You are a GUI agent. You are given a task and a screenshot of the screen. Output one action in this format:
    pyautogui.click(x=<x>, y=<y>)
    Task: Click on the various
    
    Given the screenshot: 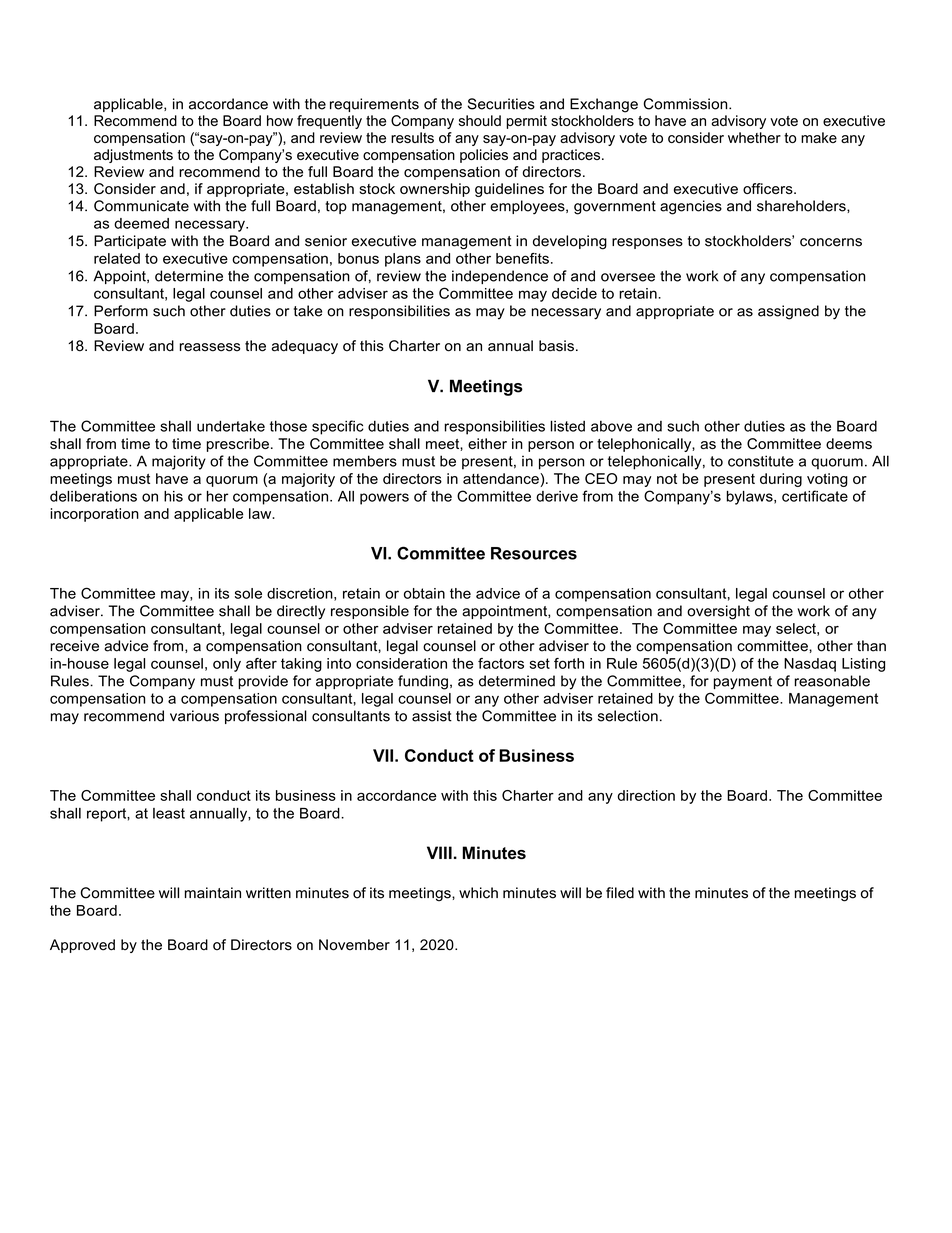 What is the action you would take?
    pyautogui.click(x=194, y=716)
